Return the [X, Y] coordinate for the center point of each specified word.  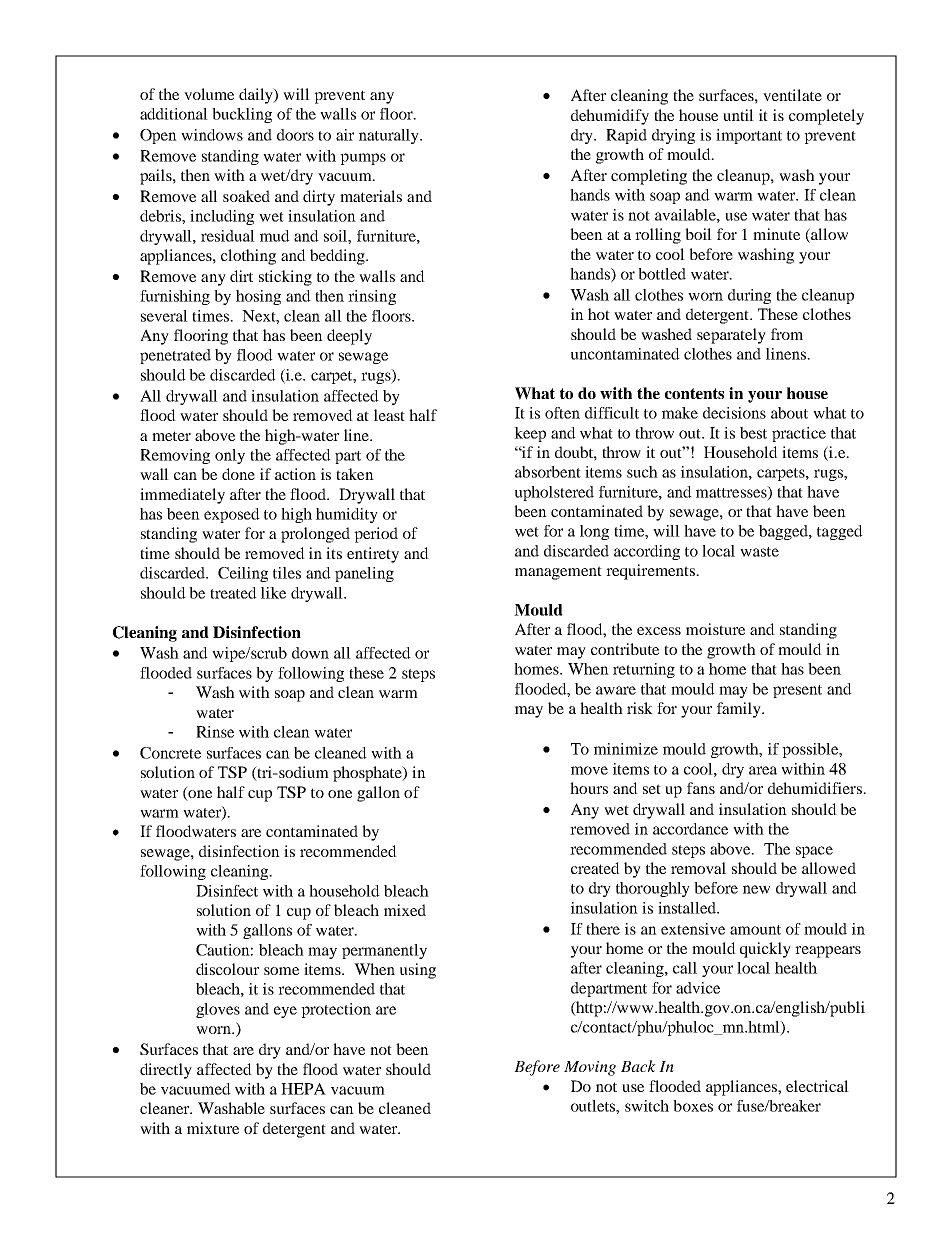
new [756, 889]
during [749, 296]
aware [616, 690]
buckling [242, 115]
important [749, 136]
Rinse [215, 732]
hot [599, 314]
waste [759, 552]
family [740, 710]
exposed [232, 515]
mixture [213, 1128]
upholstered [554, 493]
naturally [390, 136]
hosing [258, 297]
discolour [227, 969]
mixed [405, 910]
